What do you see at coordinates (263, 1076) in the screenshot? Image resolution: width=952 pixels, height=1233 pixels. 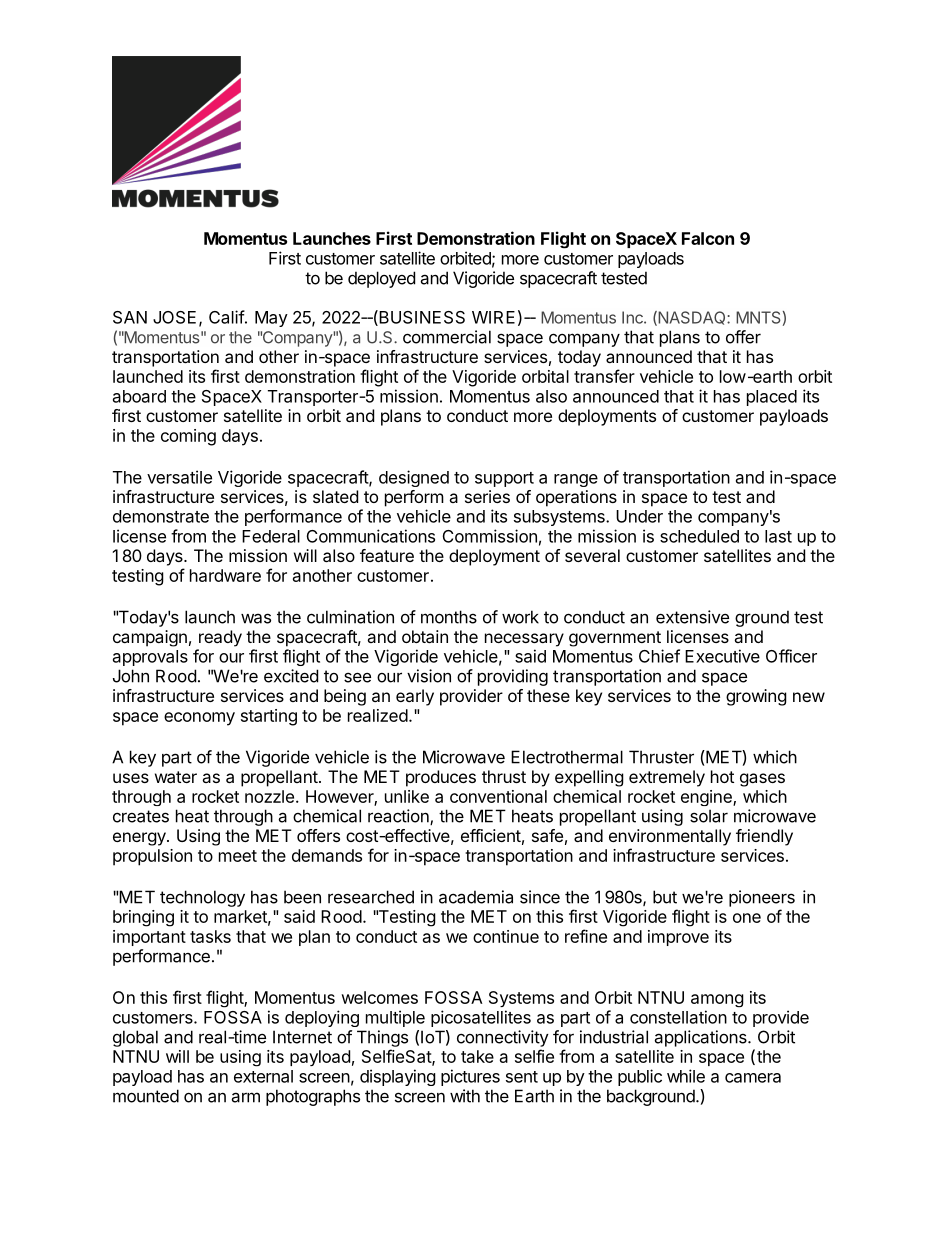 I see `external` at bounding box center [263, 1076].
